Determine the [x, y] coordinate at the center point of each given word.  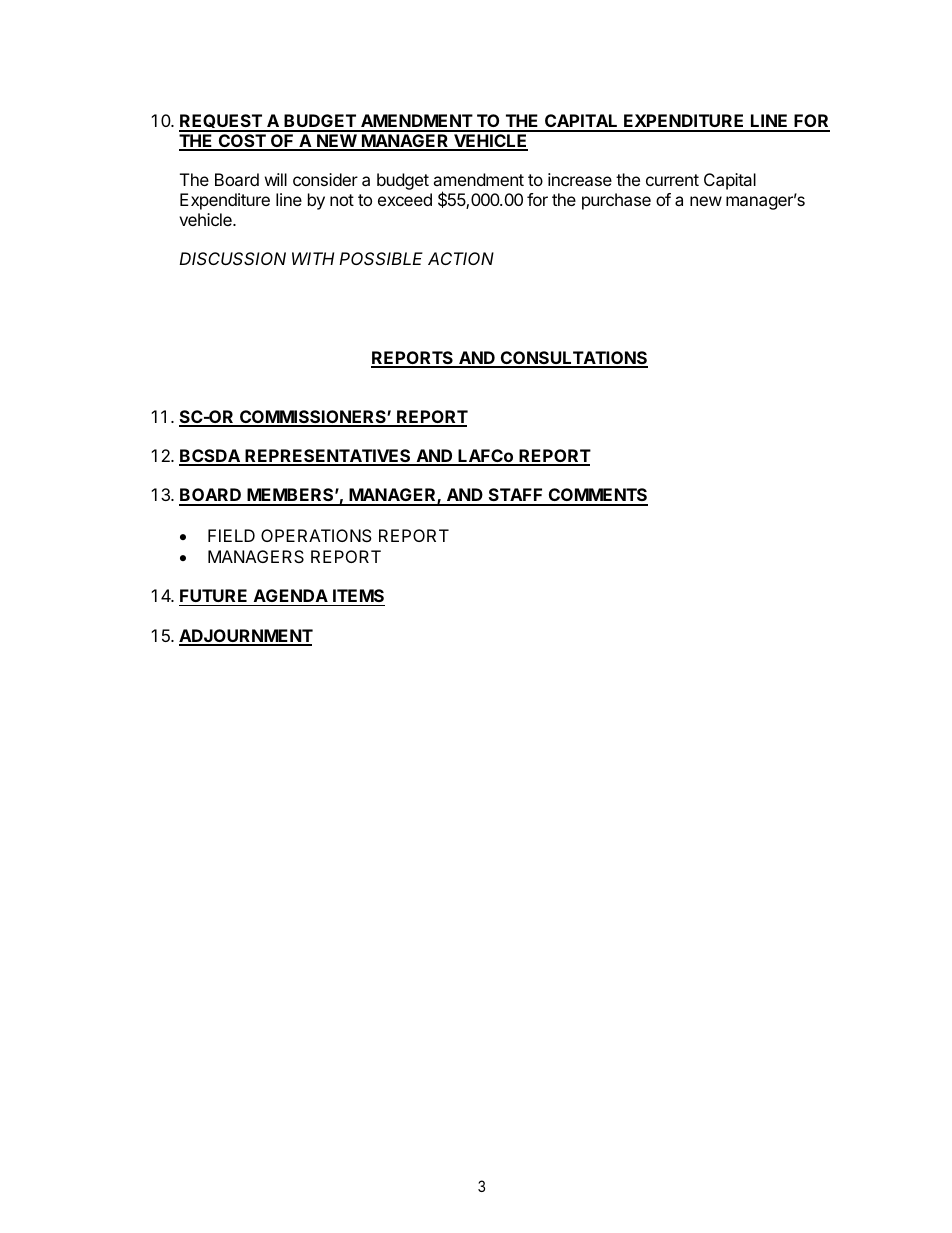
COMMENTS [597, 496]
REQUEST [221, 122]
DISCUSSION [232, 258]
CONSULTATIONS [573, 359]
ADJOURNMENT [246, 637]
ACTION [461, 258]
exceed [405, 199]
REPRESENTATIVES [328, 457]
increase [580, 179]
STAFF [515, 496]
